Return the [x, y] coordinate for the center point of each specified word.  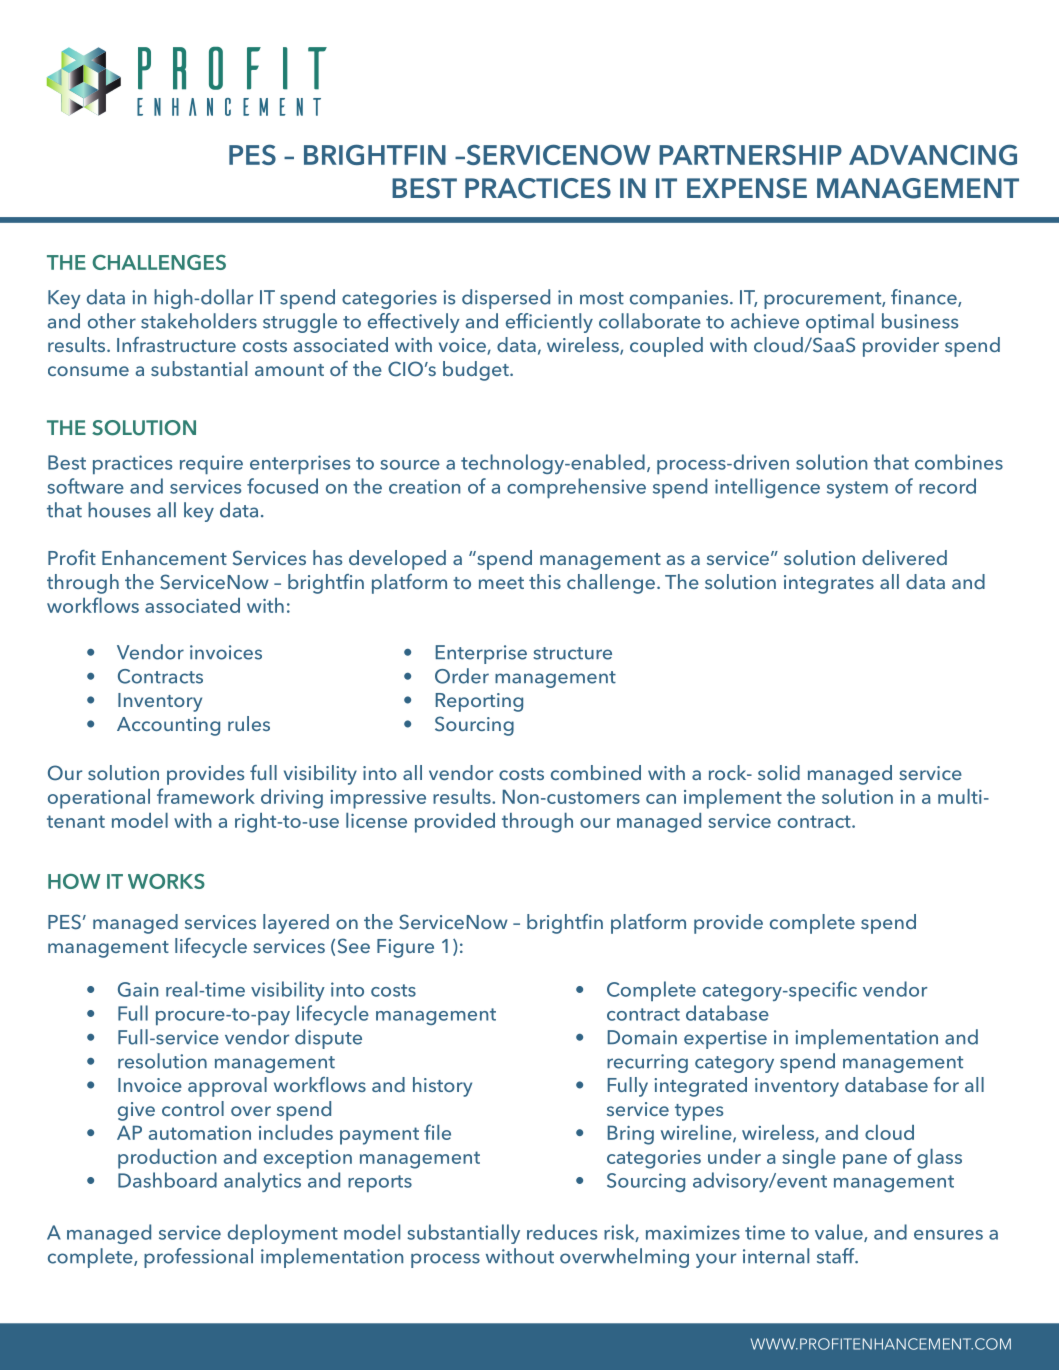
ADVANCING [933, 154]
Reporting [479, 702]
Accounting [168, 726]
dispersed [506, 299]
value [840, 1233]
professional [198, 1258]
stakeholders [199, 321]
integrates [829, 584]
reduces [562, 1232]
